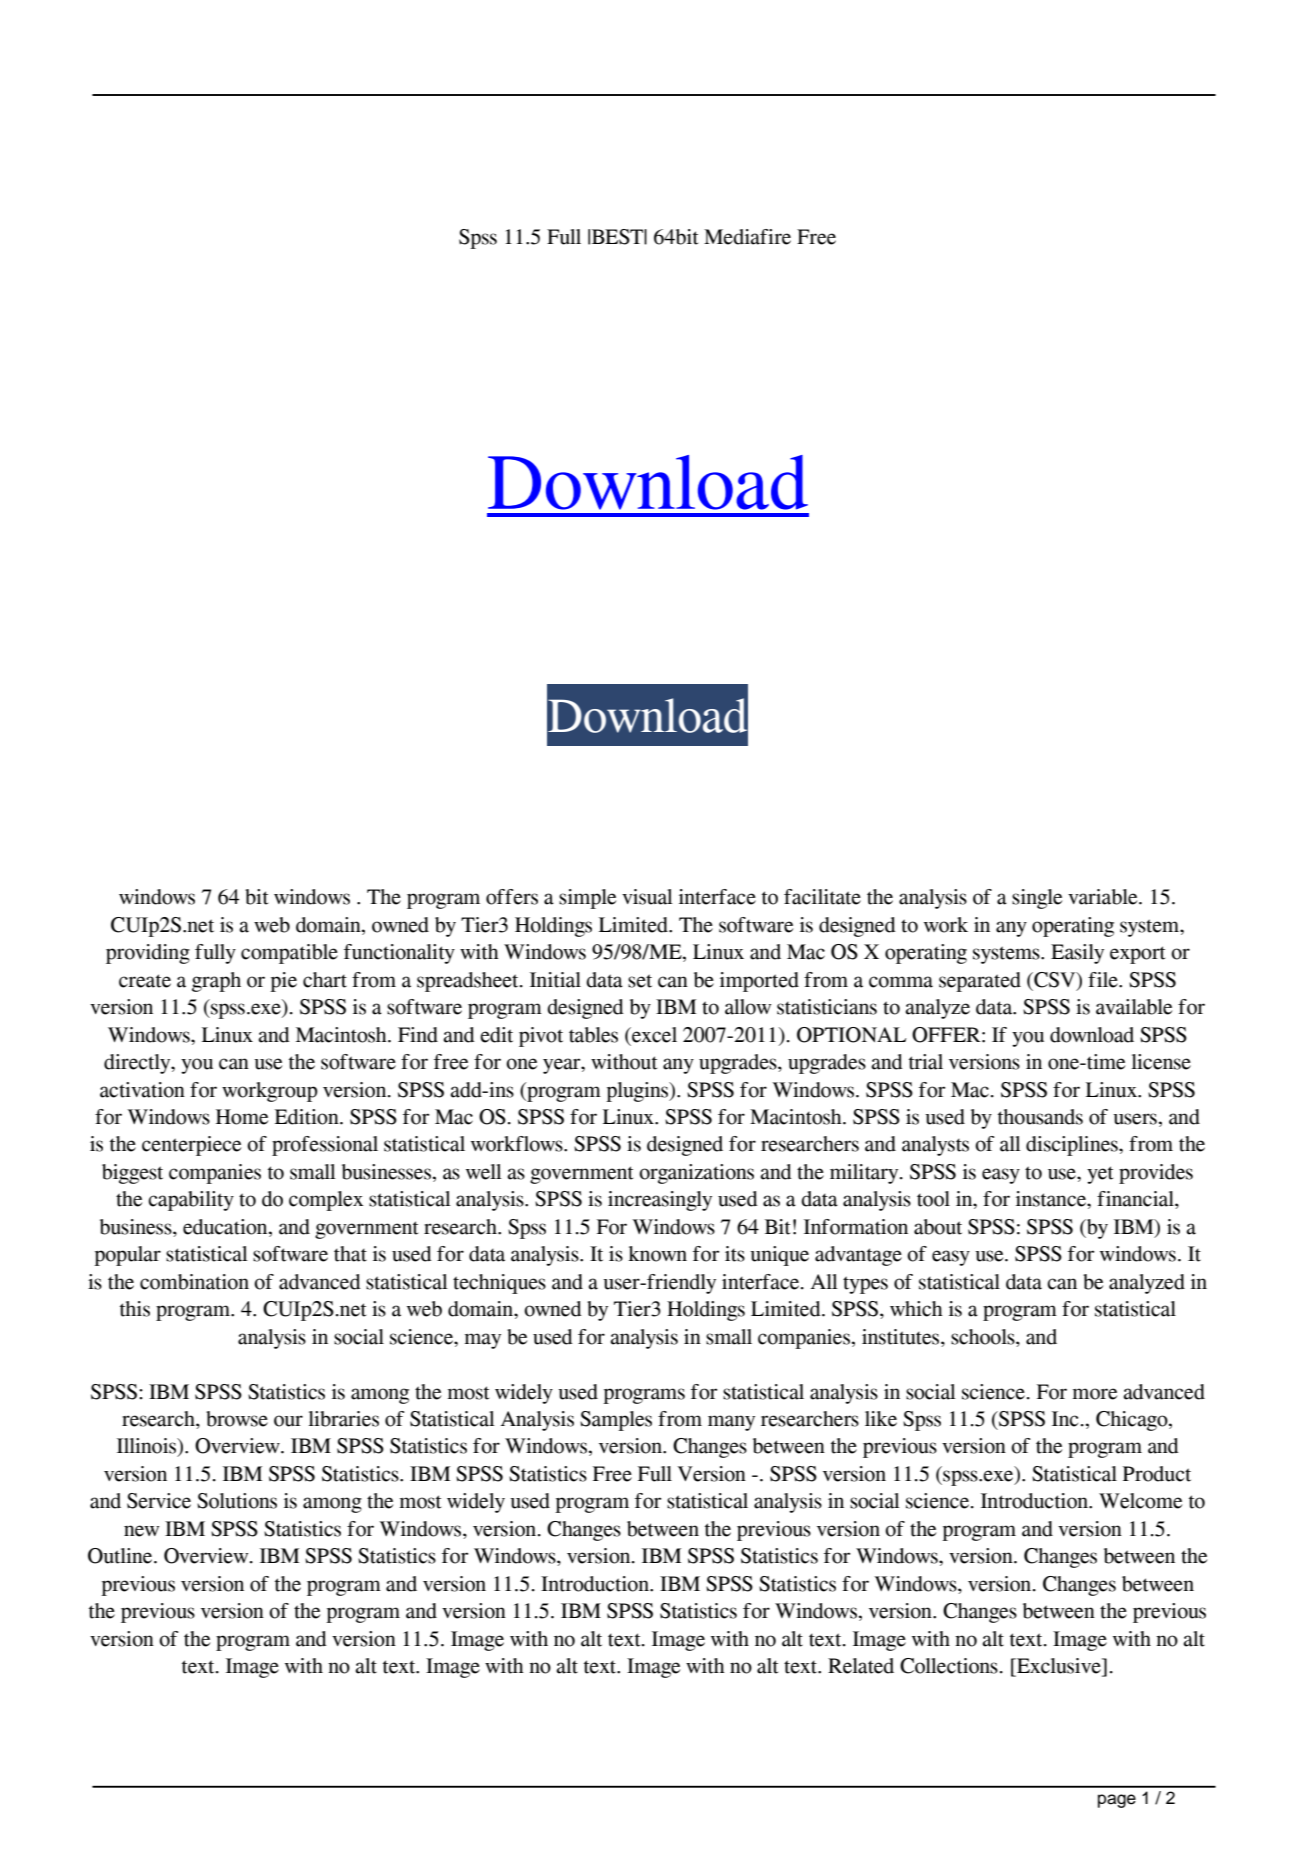 The image size is (1308, 1849). Describe the element at coordinates (1104, 897) in the document. I see `variable` at that location.
